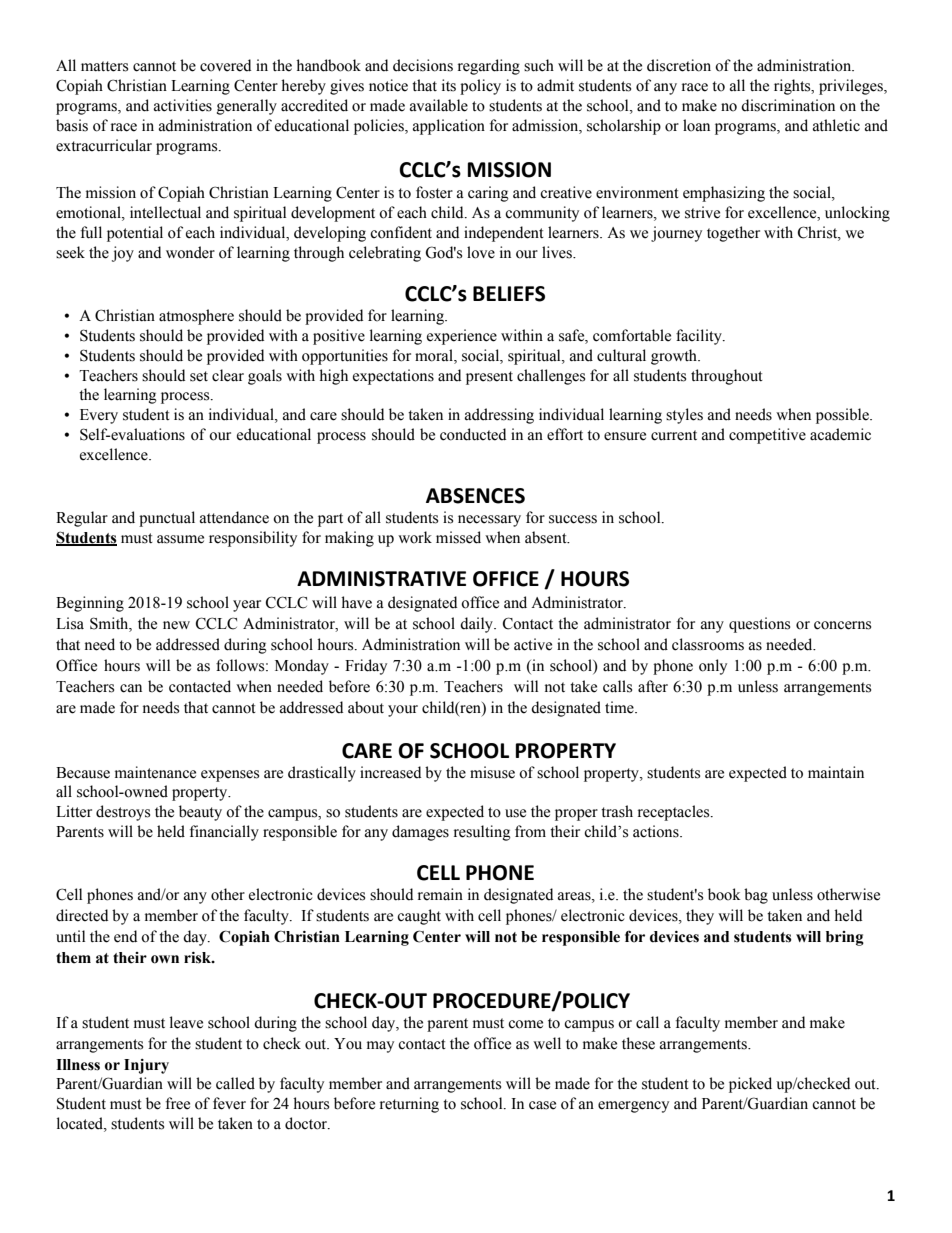 The height and width of the image is (1233, 952). I want to click on questions, so click(759, 625).
